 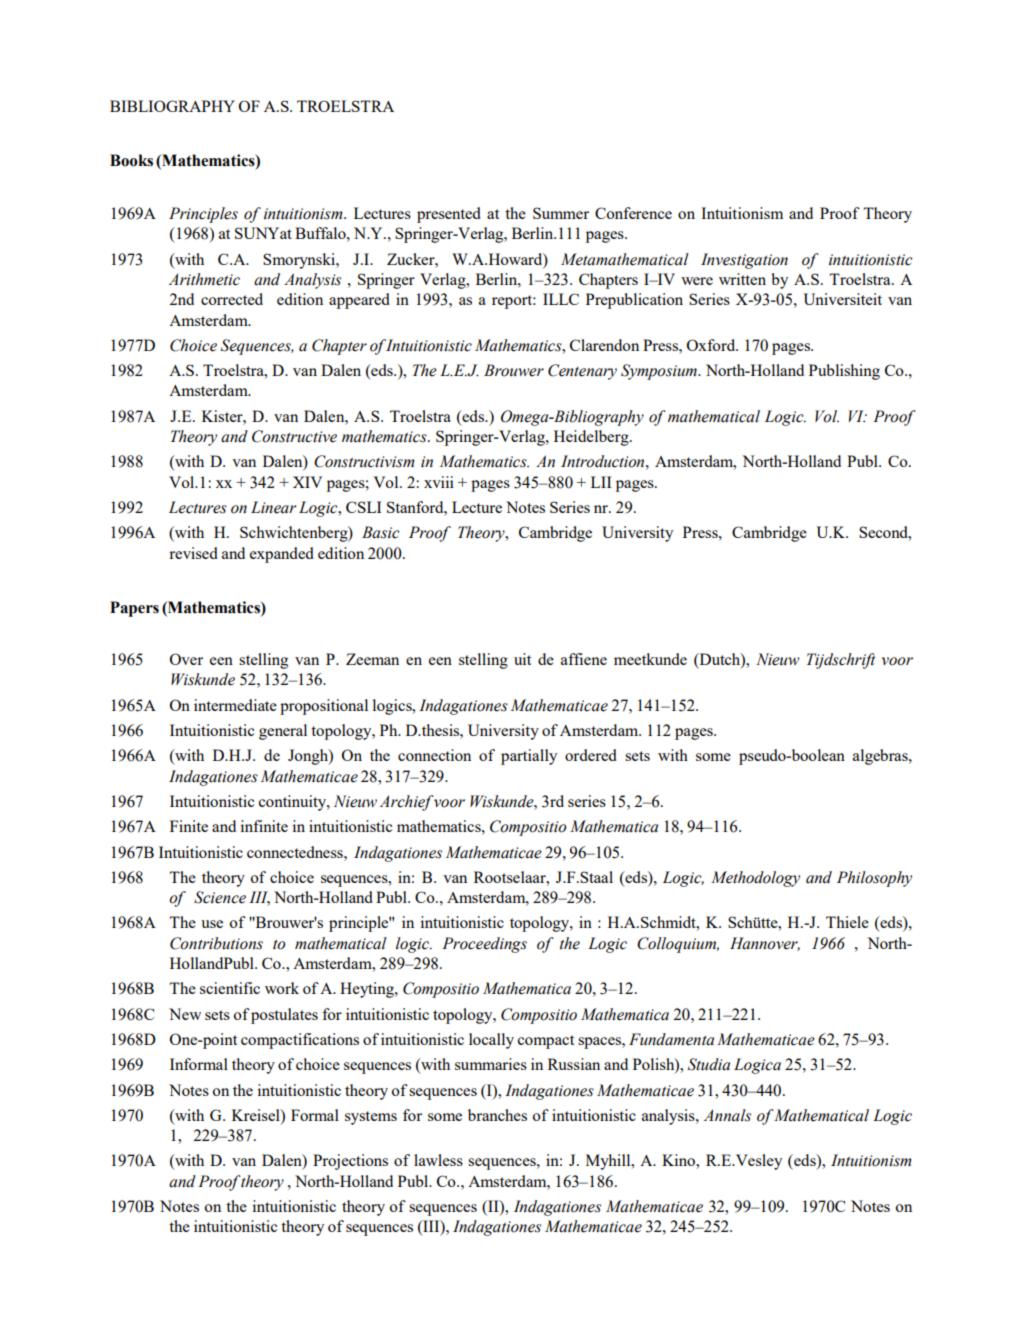 I want to click on connectedness, so click(x=296, y=852).
